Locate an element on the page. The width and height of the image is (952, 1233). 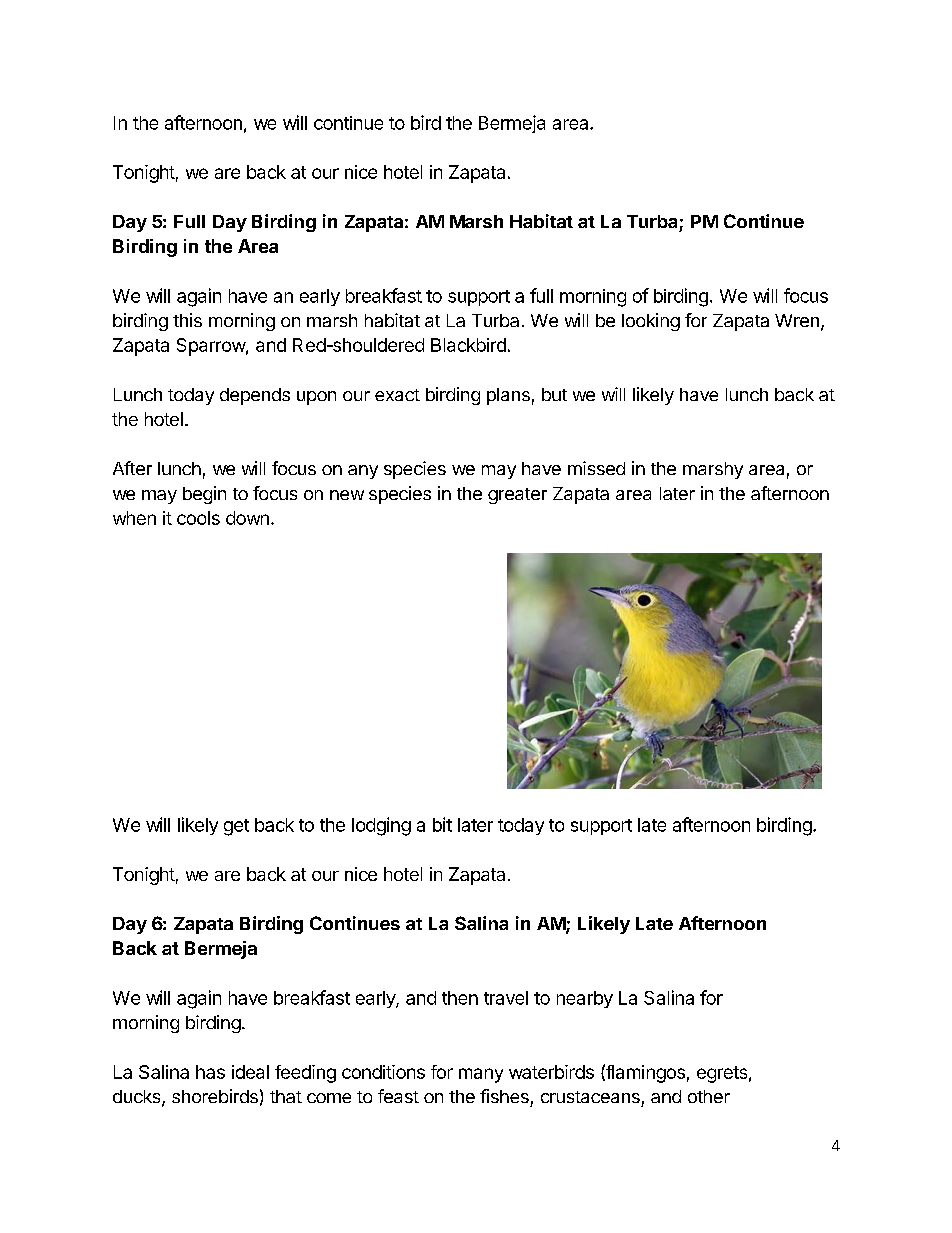
has is located at coordinates (210, 1072).
